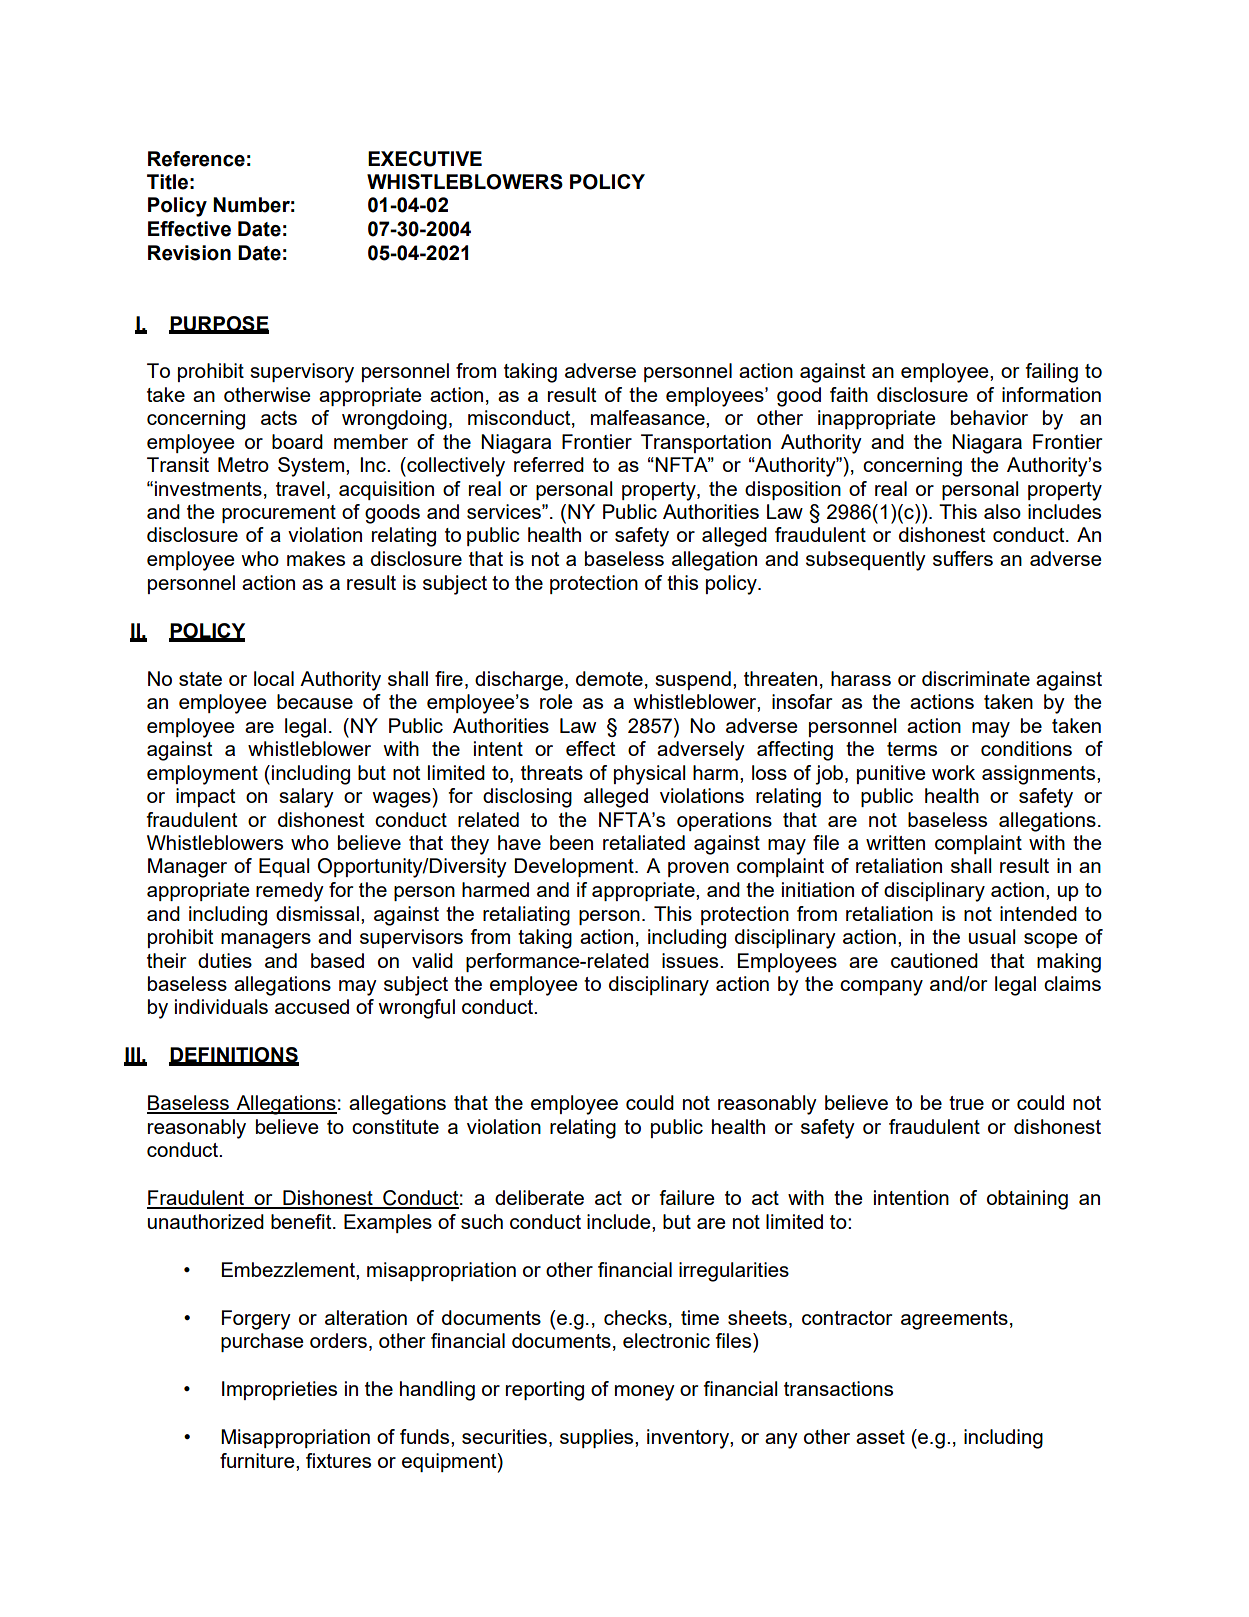 This screenshot has height=1617, width=1249. Describe the element at coordinates (1051, 373) in the screenshot. I see `failing` at that location.
